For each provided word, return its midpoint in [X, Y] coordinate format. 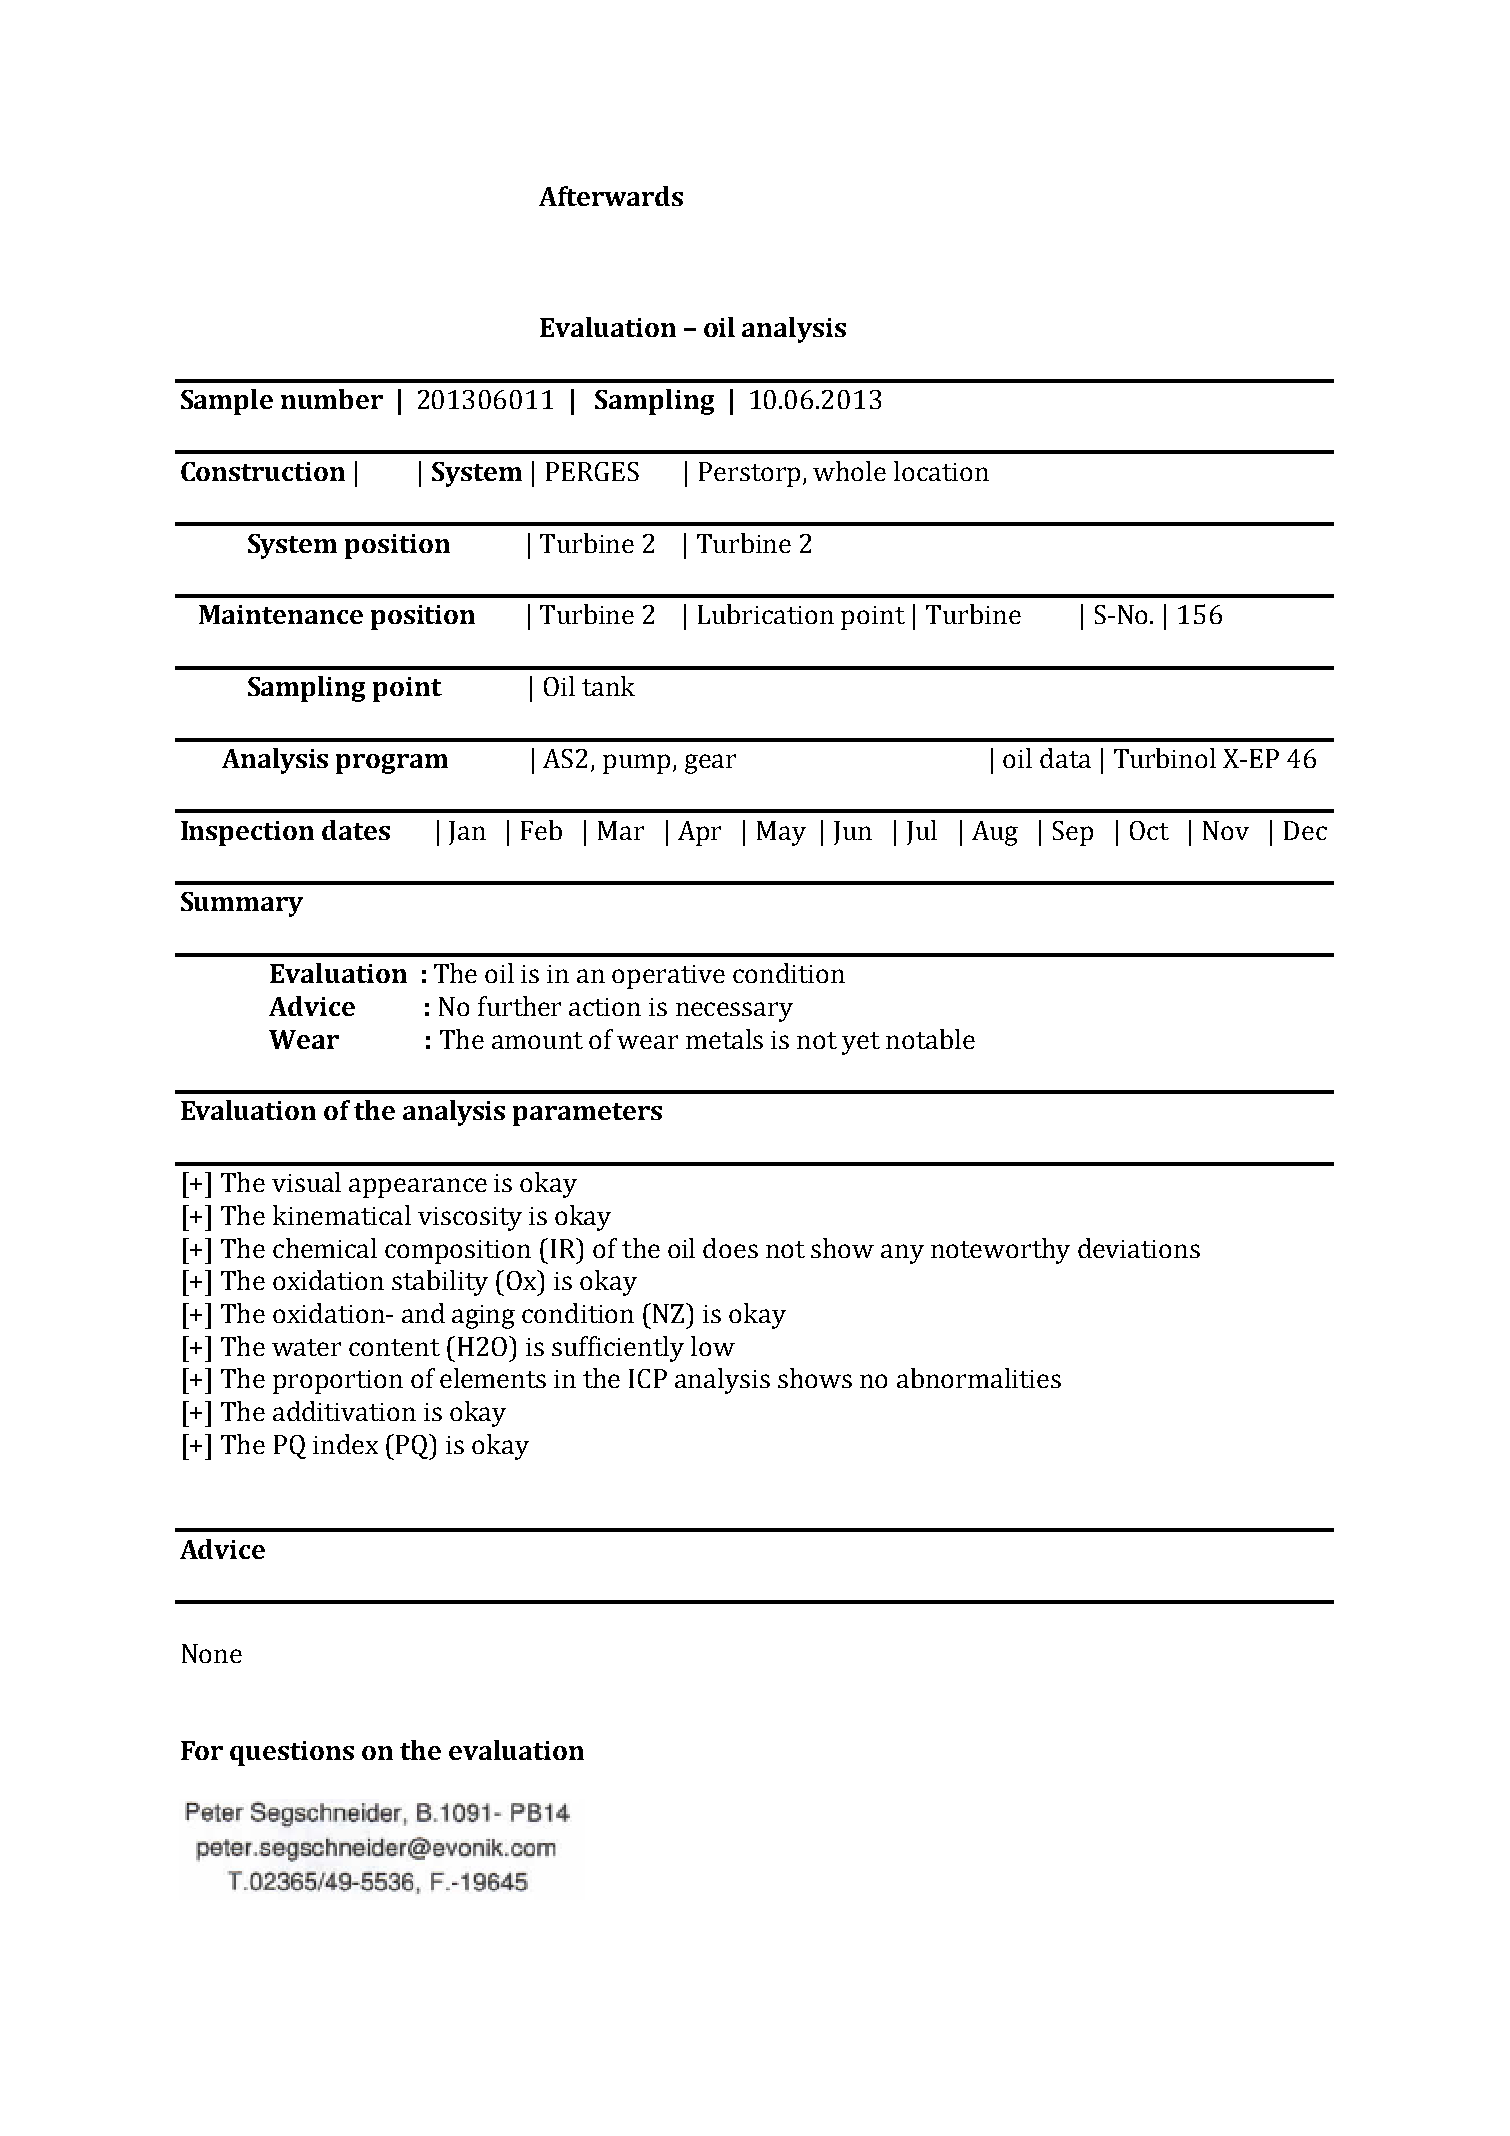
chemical [325, 1248]
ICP [648, 1378]
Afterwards [611, 196]
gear [710, 764]
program [392, 764]
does [730, 1248]
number [332, 399]
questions [292, 1753]
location [941, 471]
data [1065, 758]
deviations [1139, 1248]
